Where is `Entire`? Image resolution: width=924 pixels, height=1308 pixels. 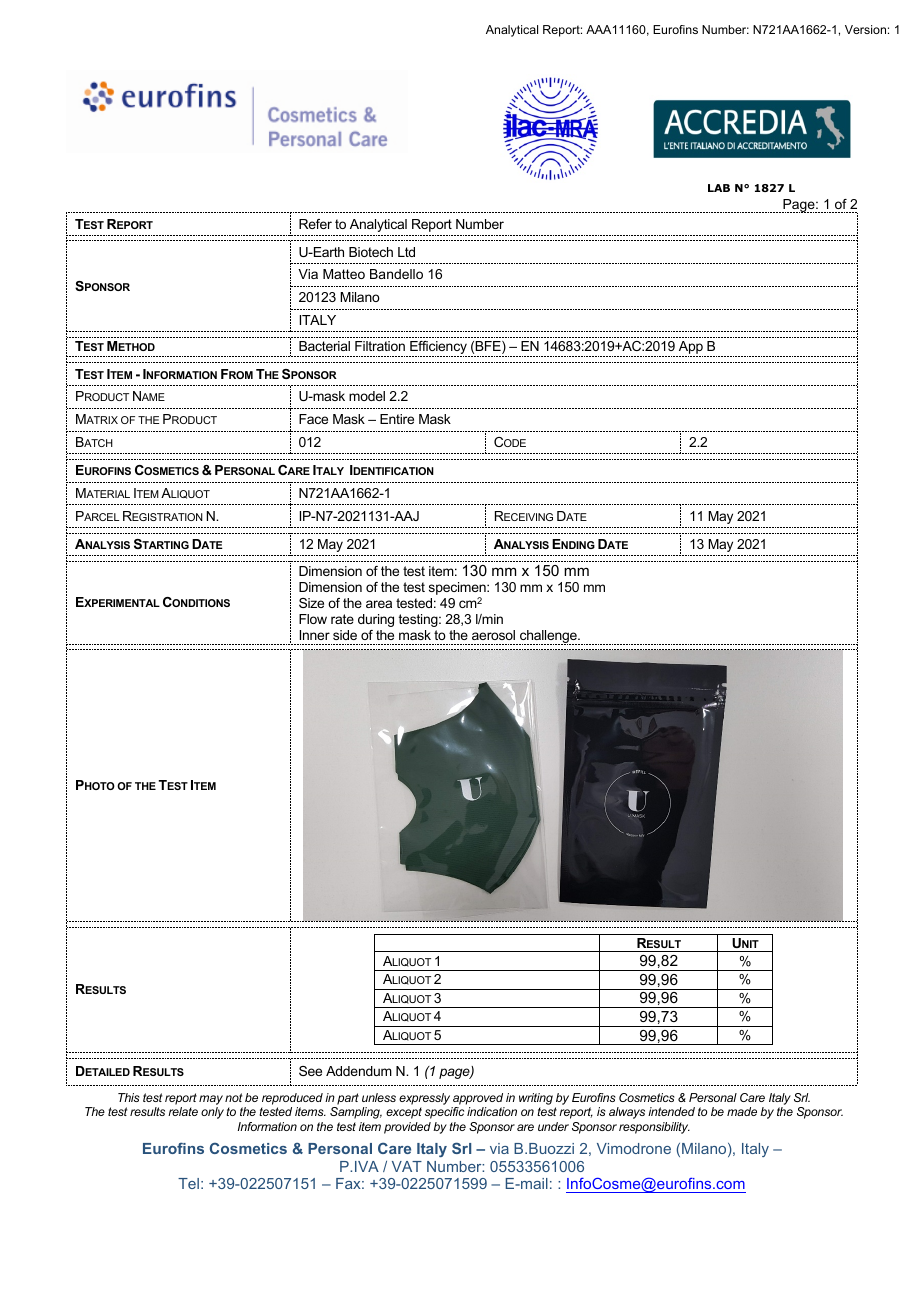 Entire is located at coordinates (397, 419).
